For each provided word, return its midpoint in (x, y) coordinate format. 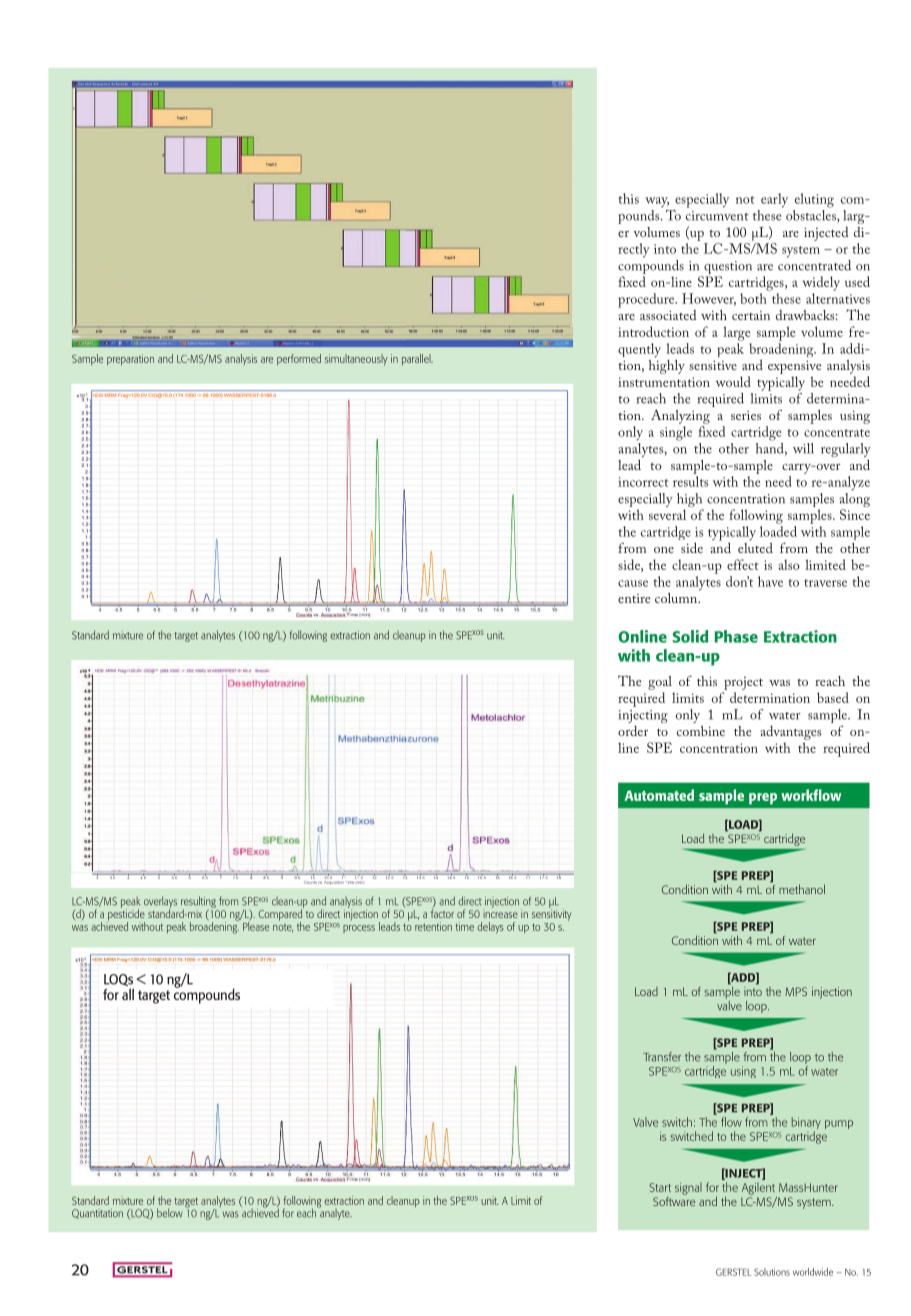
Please (256, 925)
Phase (736, 636)
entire (634, 598)
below (169, 1213)
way (657, 202)
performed (299, 359)
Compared (281, 915)
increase (500, 912)
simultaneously (356, 360)
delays (490, 928)
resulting (199, 903)
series (746, 415)
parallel (417, 359)
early (774, 200)
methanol (802, 889)
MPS (796, 991)
